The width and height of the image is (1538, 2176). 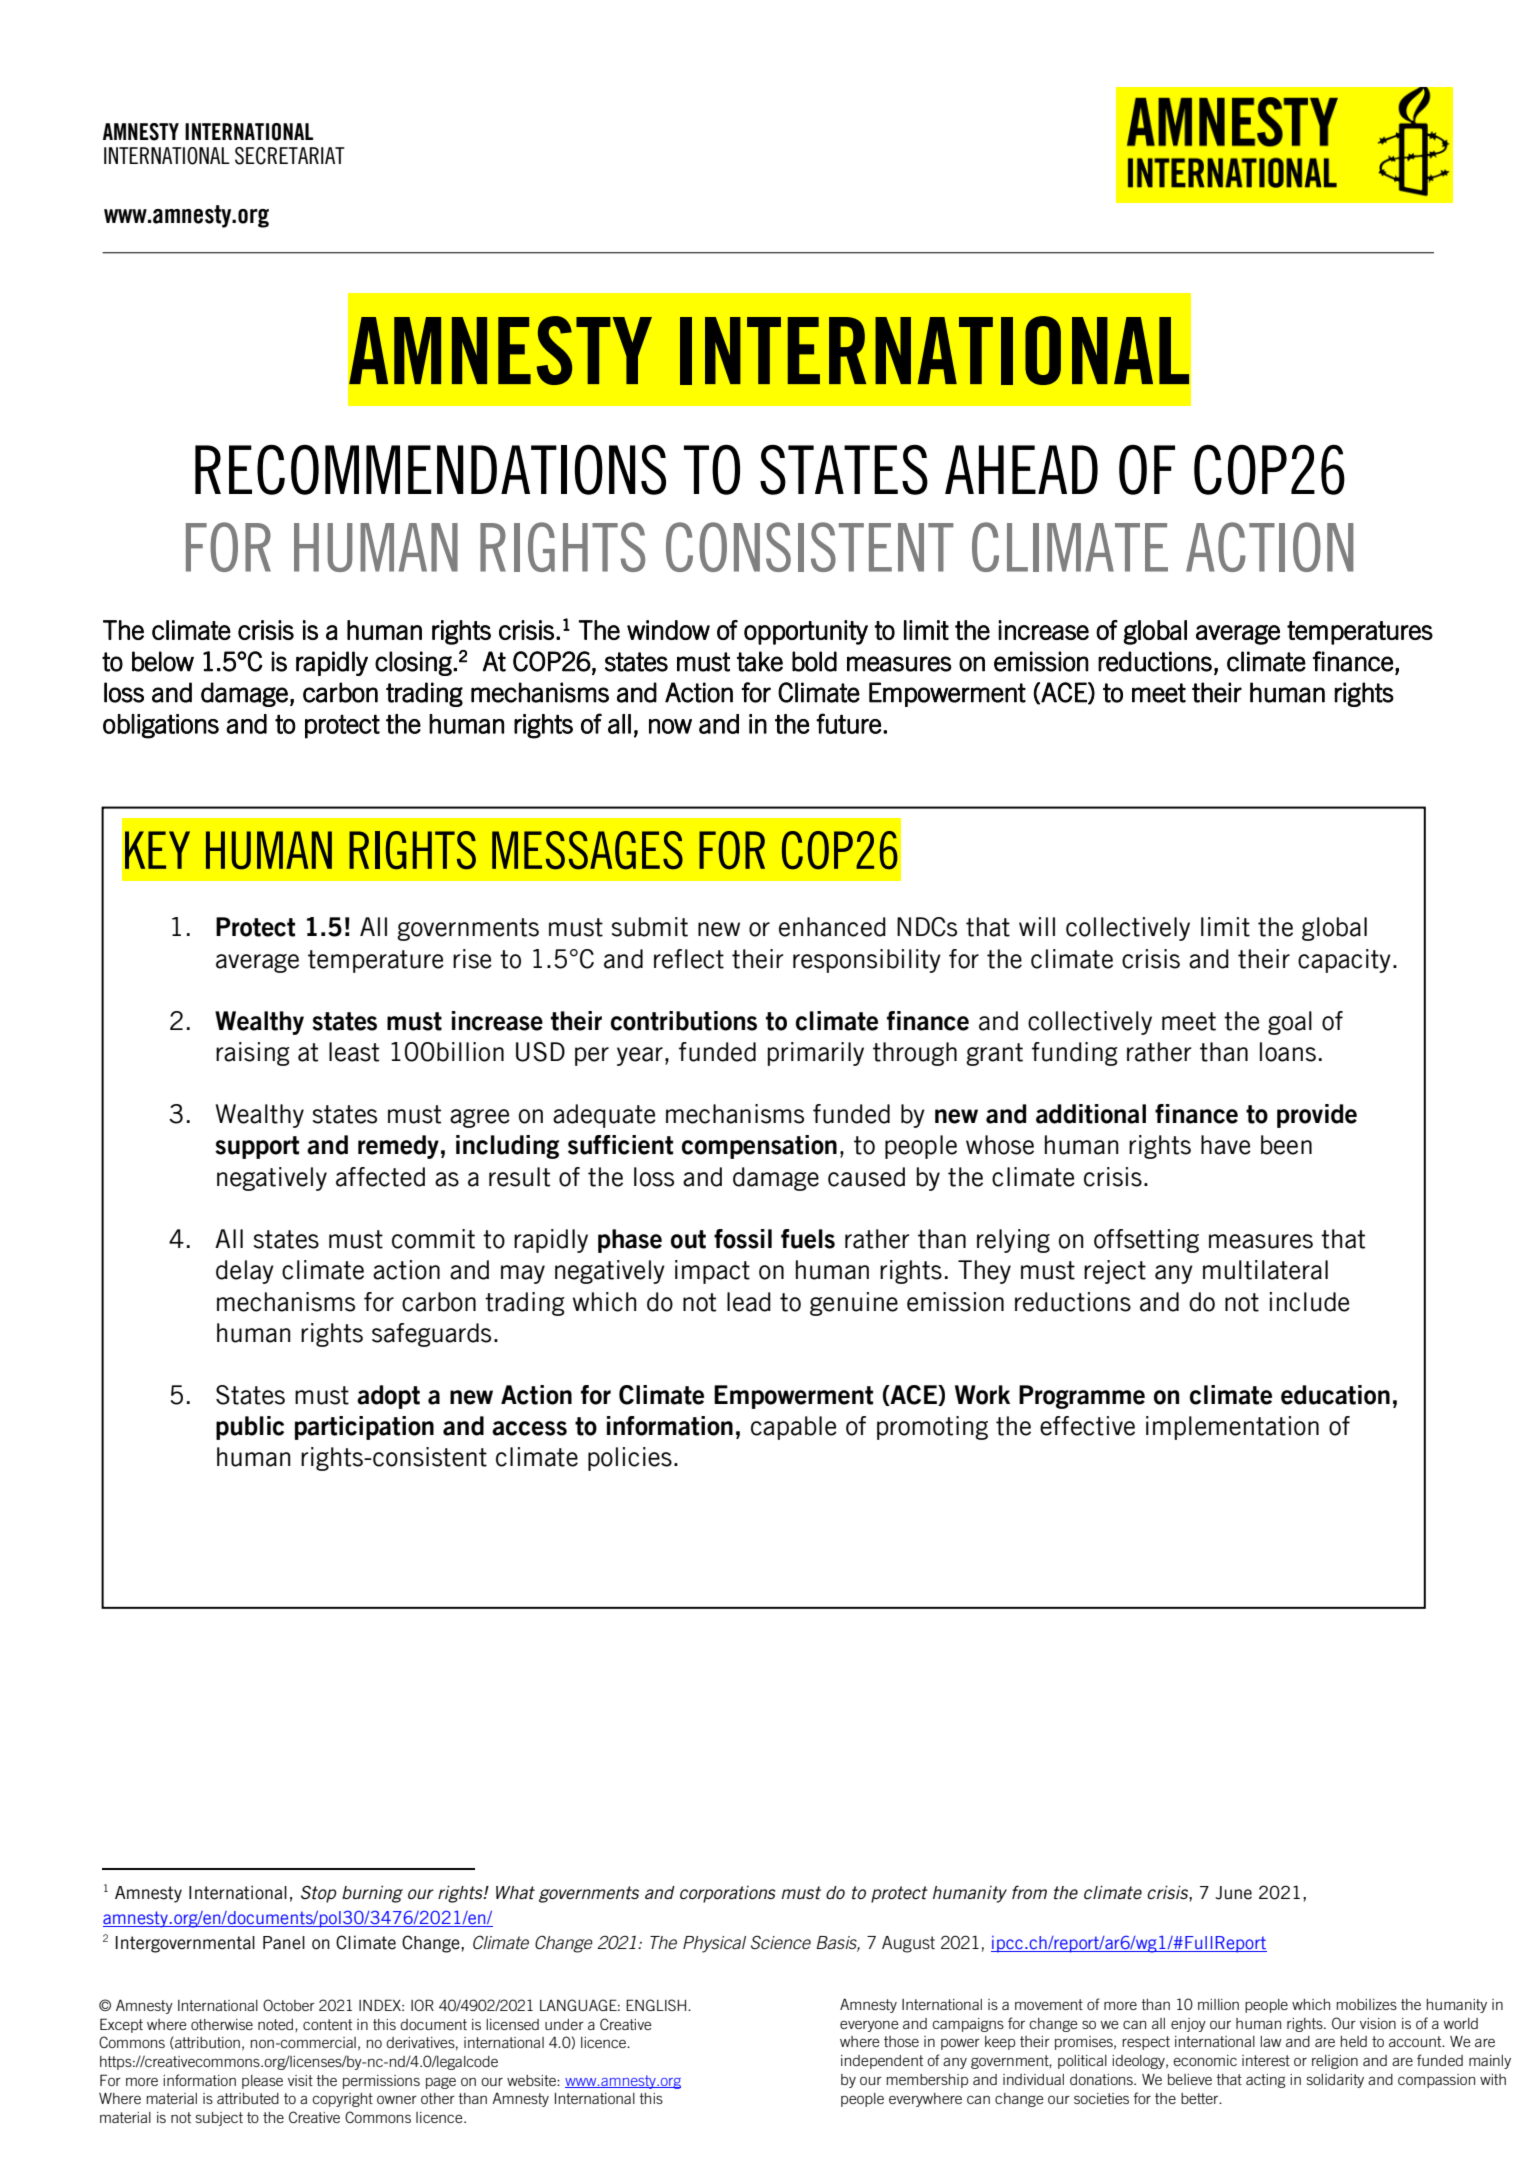 I want to click on AHEAD, so click(x=1021, y=469).
